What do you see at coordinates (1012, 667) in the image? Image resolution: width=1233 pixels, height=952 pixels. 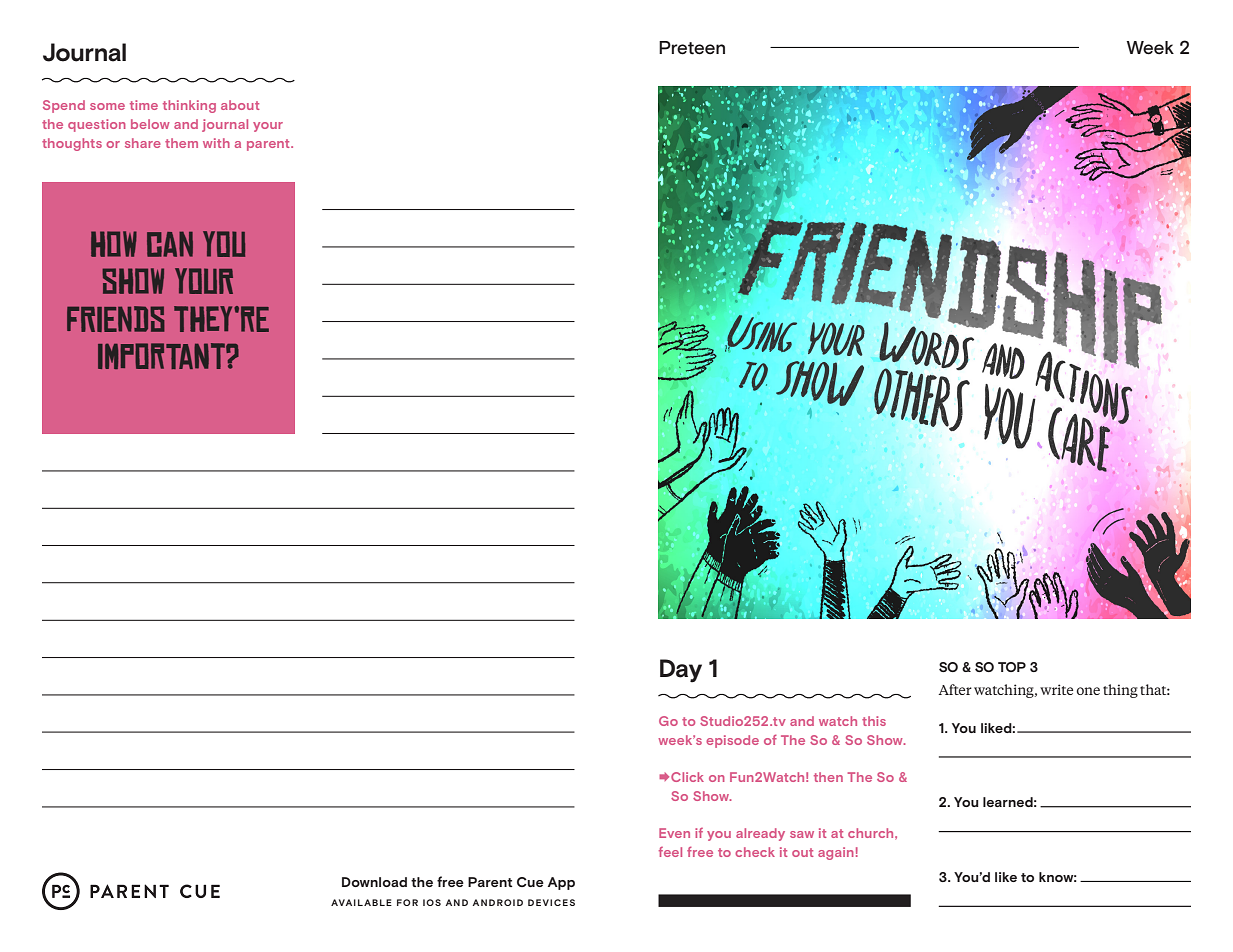 I see `TOP` at bounding box center [1012, 667].
